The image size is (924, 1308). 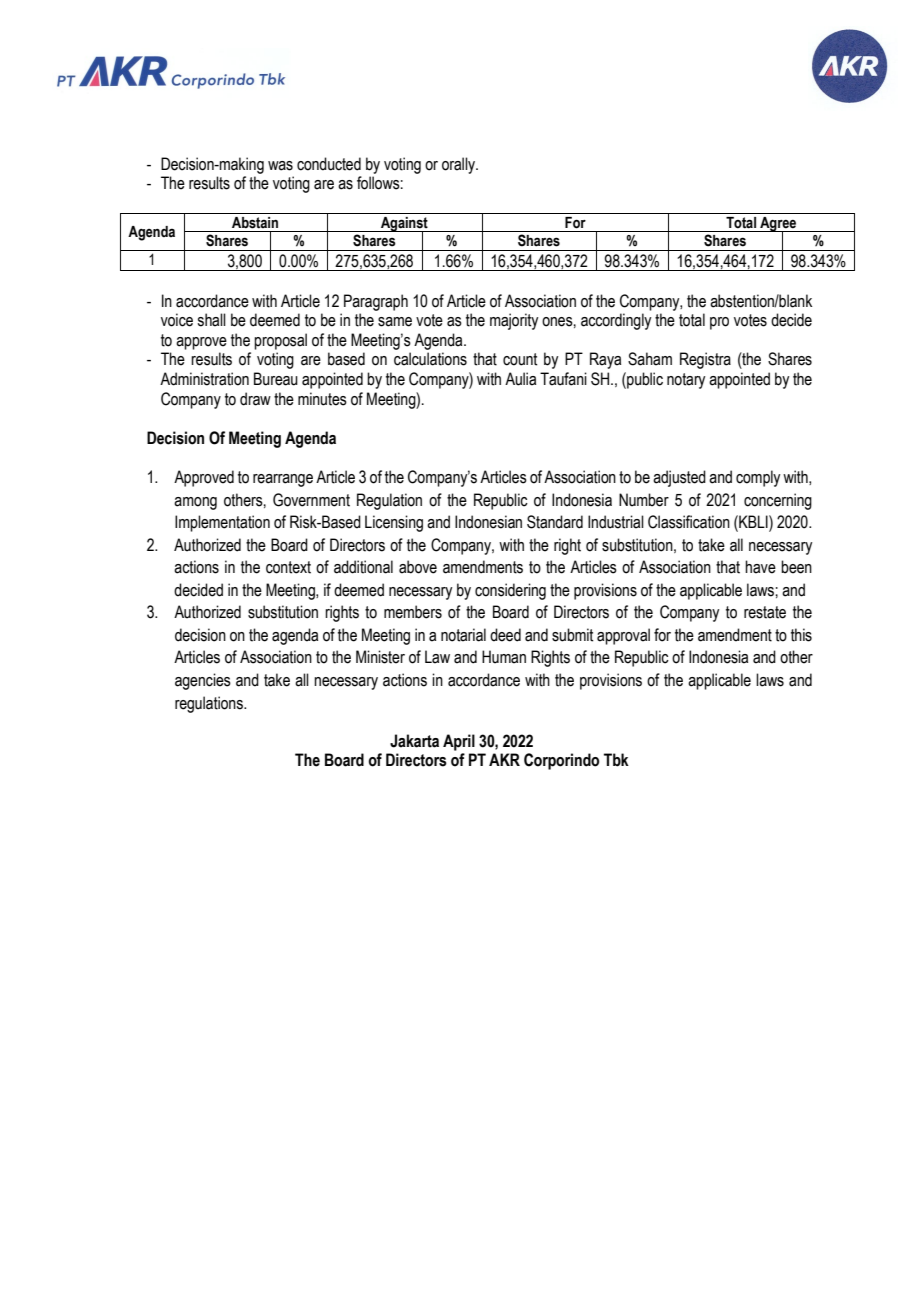 I want to click on considering, so click(x=510, y=591).
